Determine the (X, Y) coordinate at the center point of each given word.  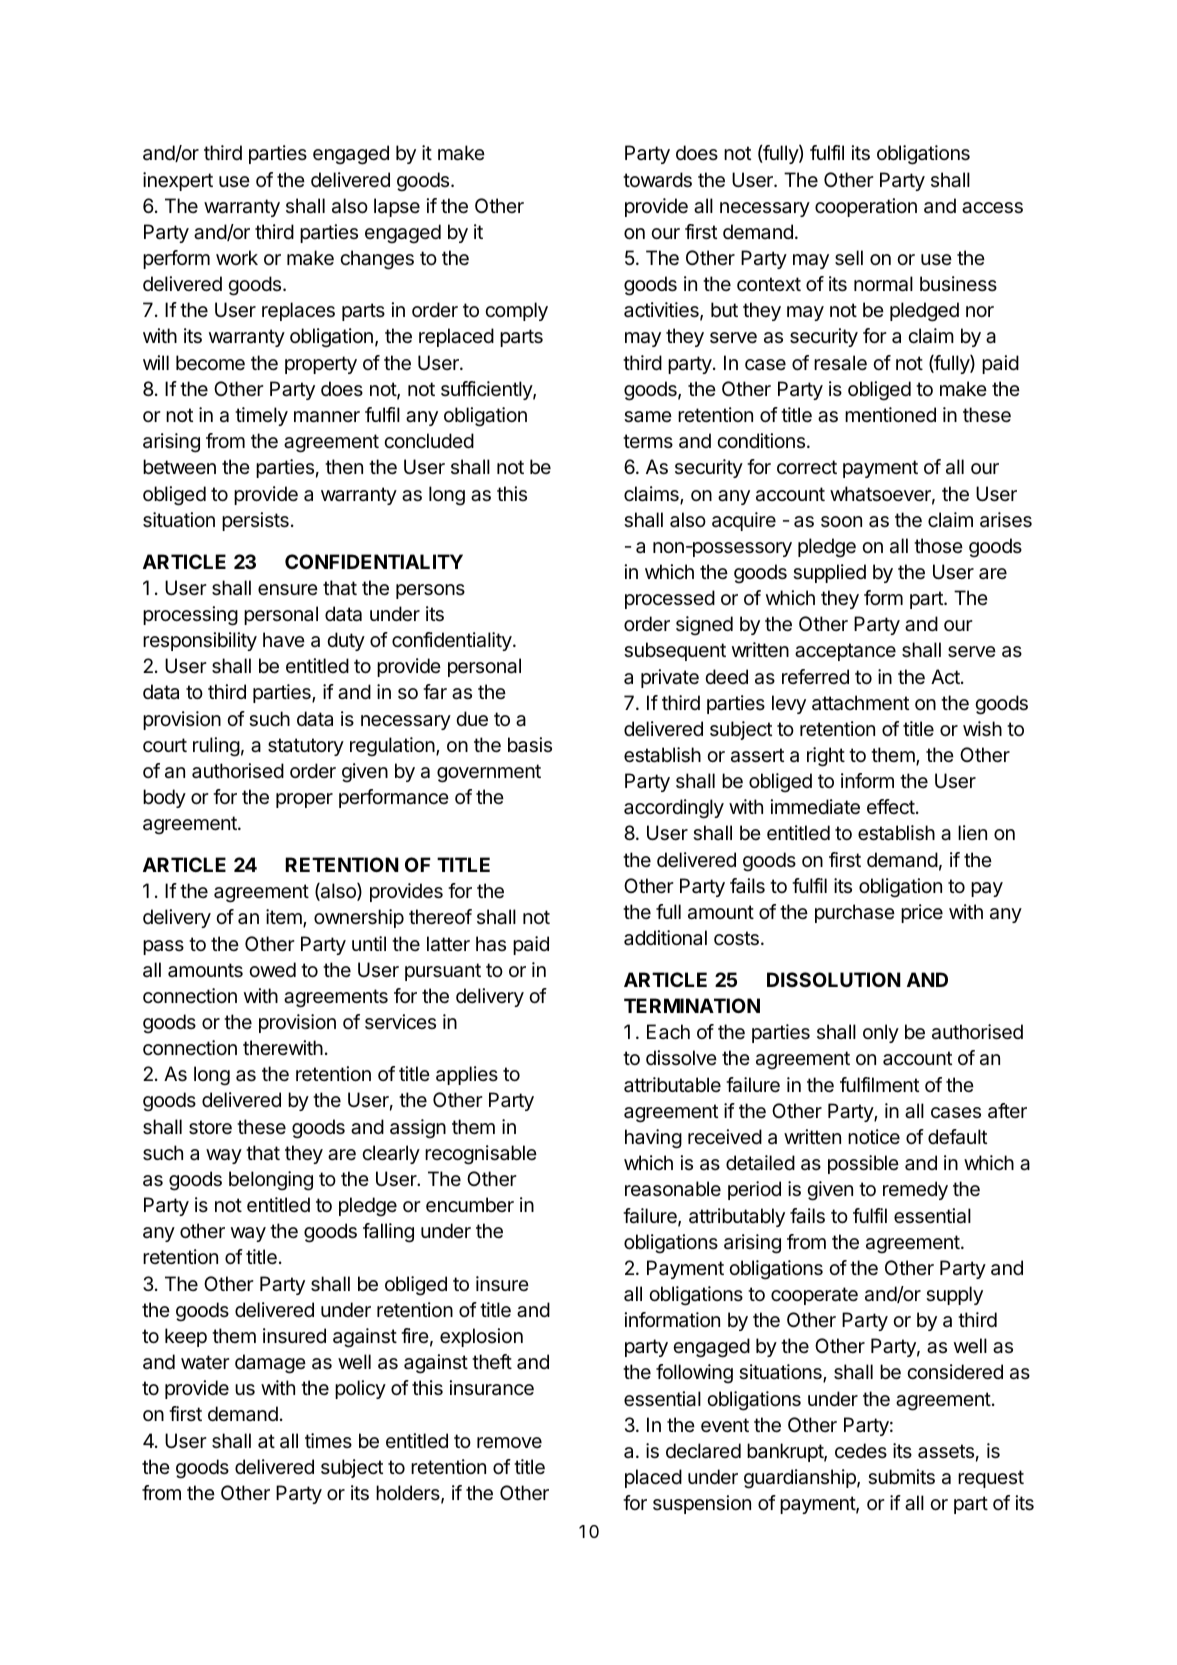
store (210, 1127)
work (237, 257)
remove (509, 1443)
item (285, 918)
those (938, 545)
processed (670, 599)
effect (891, 806)
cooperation (866, 207)
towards (657, 180)
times (328, 1440)
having (653, 1139)
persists (255, 521)
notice (874, 1136)
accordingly (674, 809)
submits (901, 1477)
